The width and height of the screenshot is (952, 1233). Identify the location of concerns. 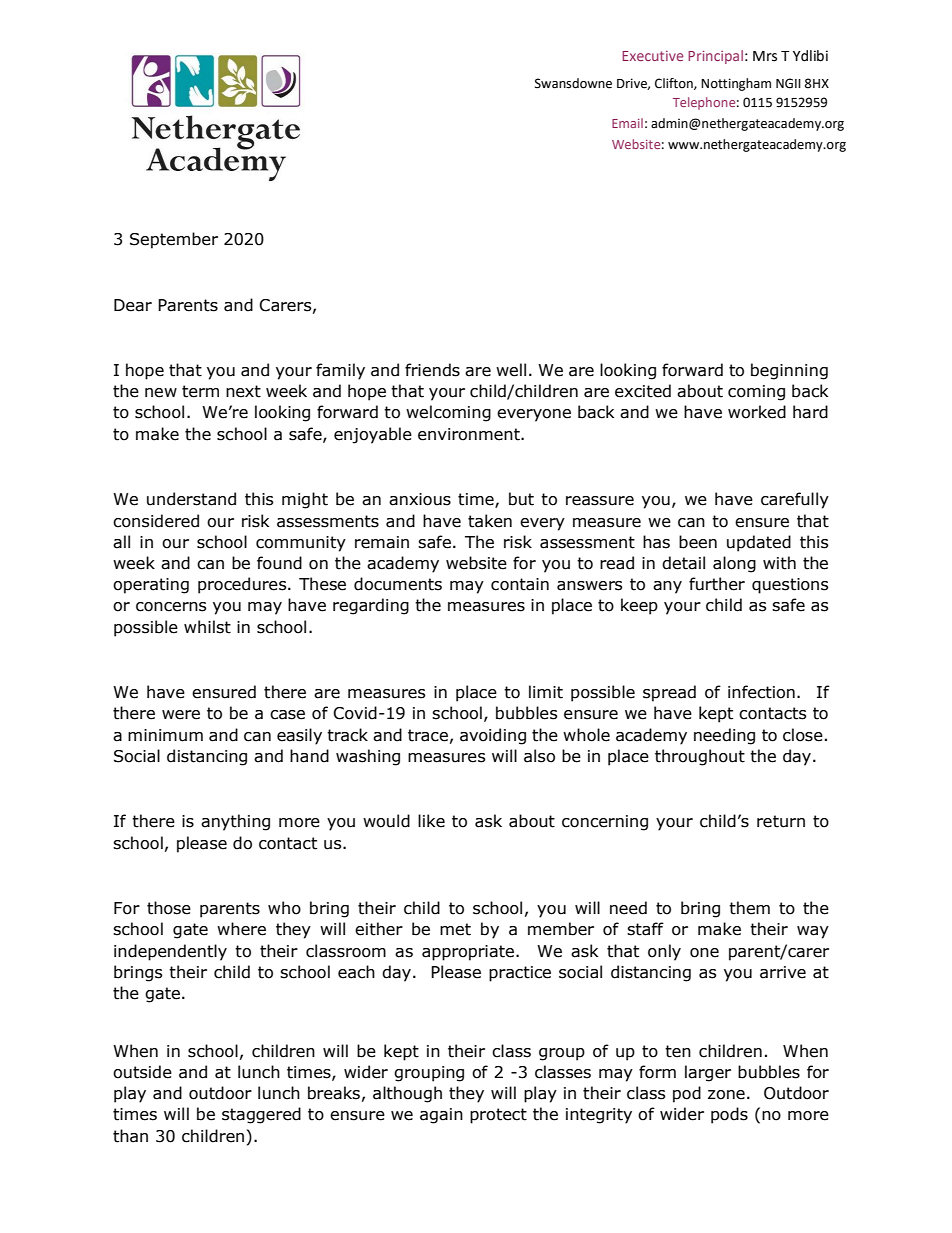
(171, 607).
